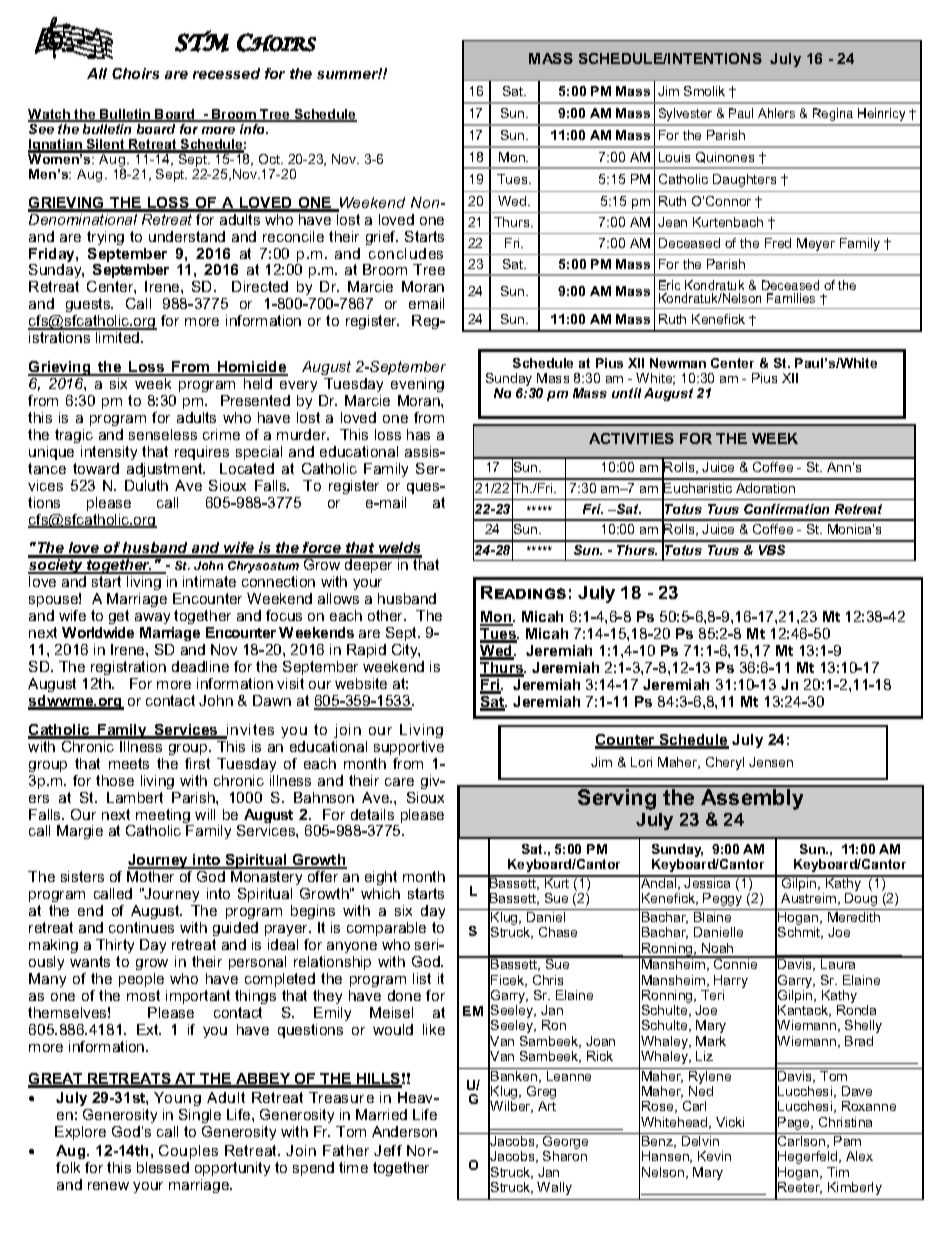 This screenshot has height=1233, width=952. What do you see at coordinates (271, 159) in the screenshot?
I see `Oct` at bounding box center [271, 159].
